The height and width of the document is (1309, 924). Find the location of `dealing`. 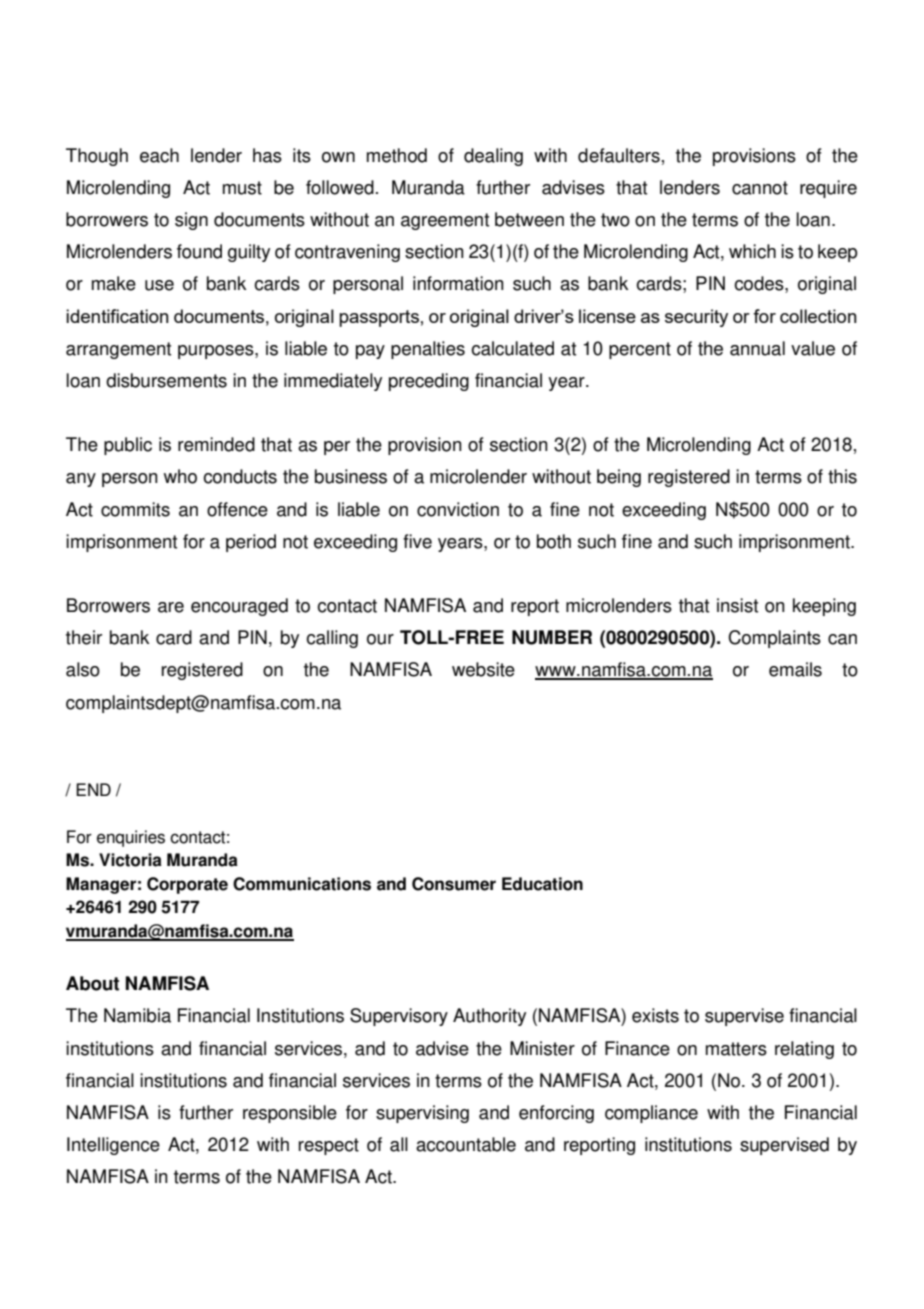

dealing is located at coordinates (493, 157).
